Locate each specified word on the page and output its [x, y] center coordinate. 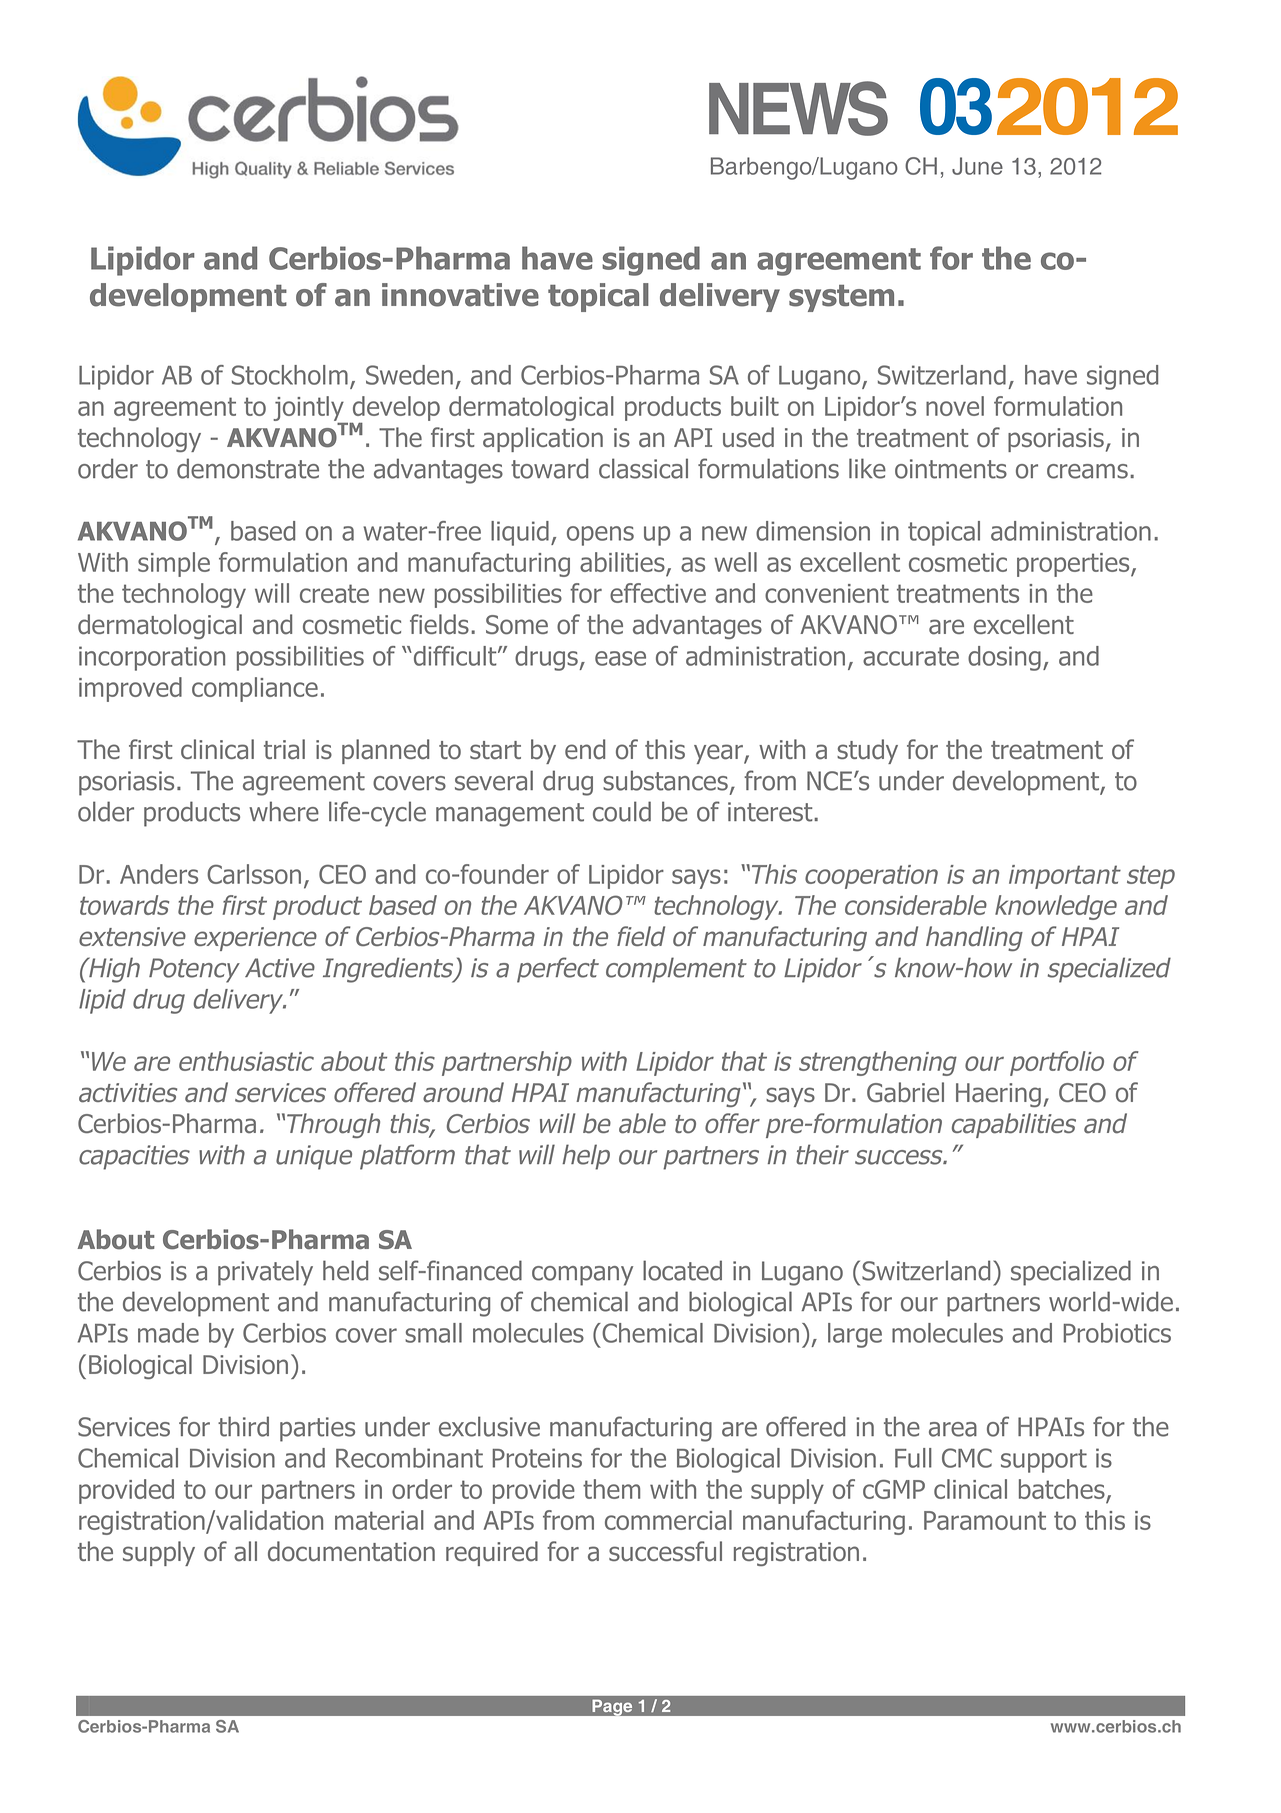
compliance [255, 689]
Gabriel [905, 1092]
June [977, 166]
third [243, 1426]
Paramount [985, 1520]
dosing [1004, 658]
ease [620, 658]
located [682, 1270]
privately [265, 1273]
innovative [460, 295]
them [611, 1489]
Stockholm [290, 375]
